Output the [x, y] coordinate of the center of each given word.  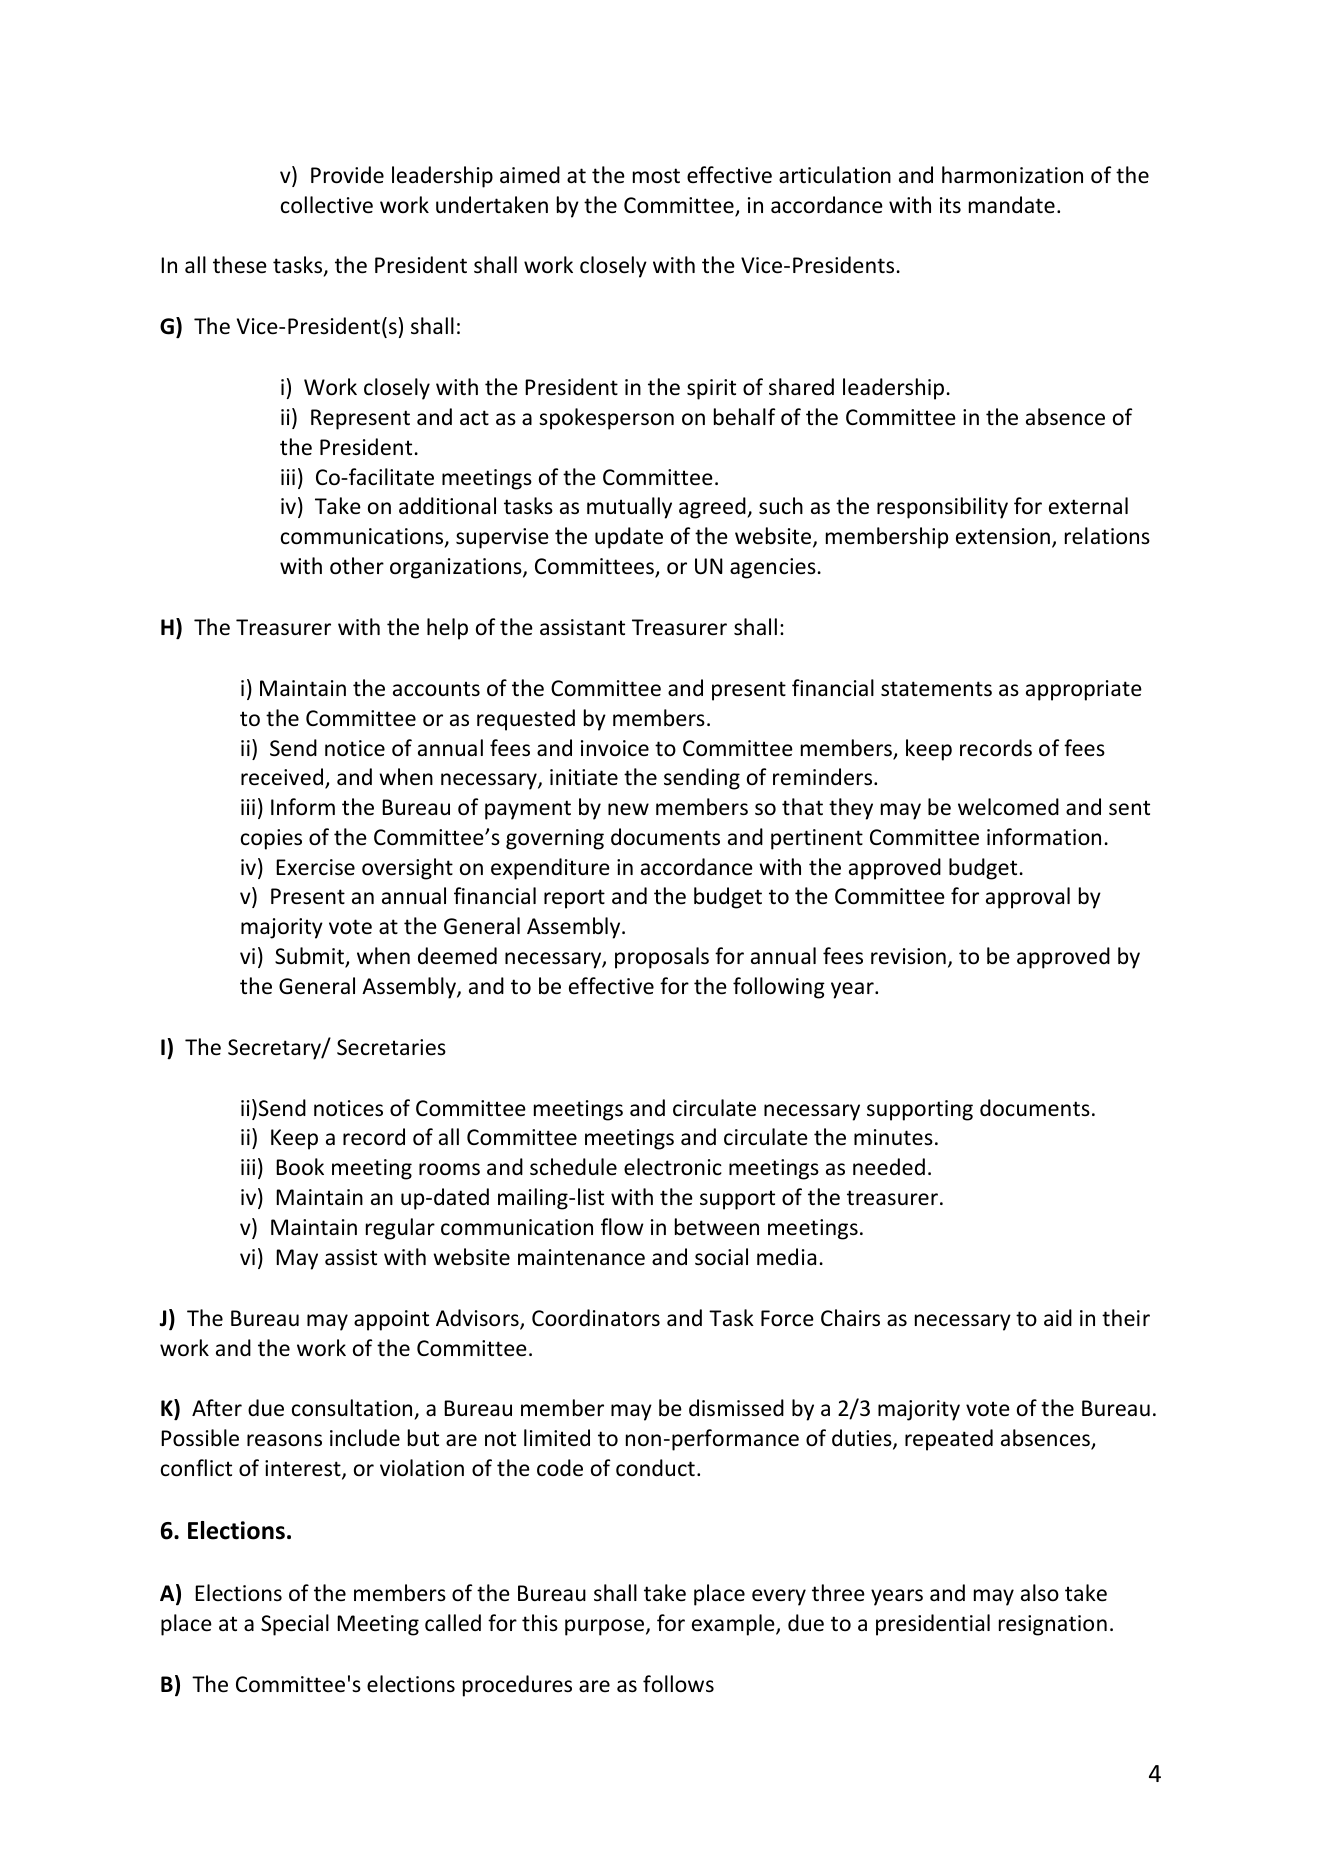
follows [678, 1684]
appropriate [1084, 690]
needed [889, 1167]
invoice [615, 748]
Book [300, 1167]
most [656, 176]
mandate [1012, 205]
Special [295, 1625]
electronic [673, 1167]
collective [327, 205]
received [282, 777]
